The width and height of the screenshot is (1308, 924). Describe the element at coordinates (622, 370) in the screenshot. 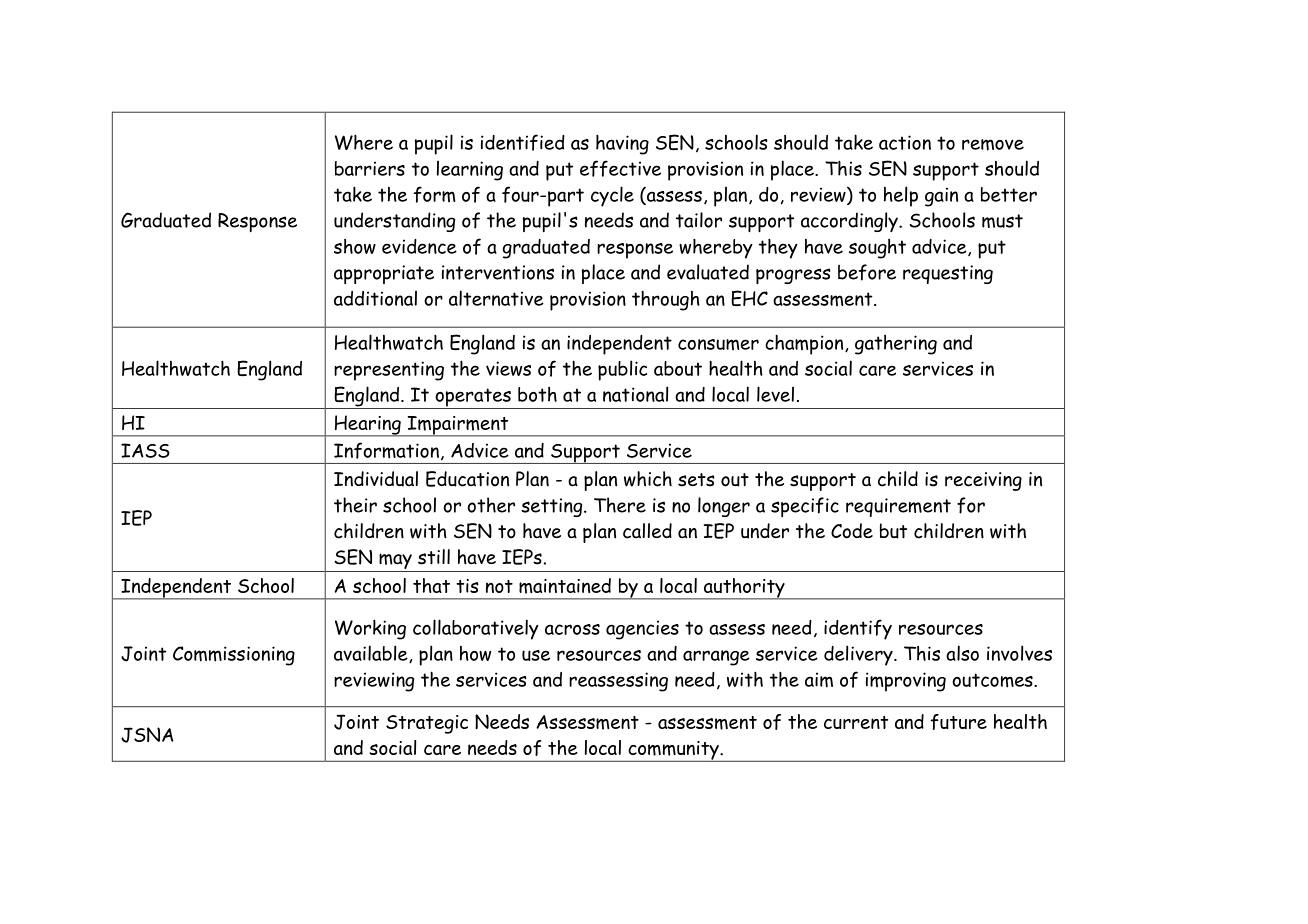

I see `public` at that location.
